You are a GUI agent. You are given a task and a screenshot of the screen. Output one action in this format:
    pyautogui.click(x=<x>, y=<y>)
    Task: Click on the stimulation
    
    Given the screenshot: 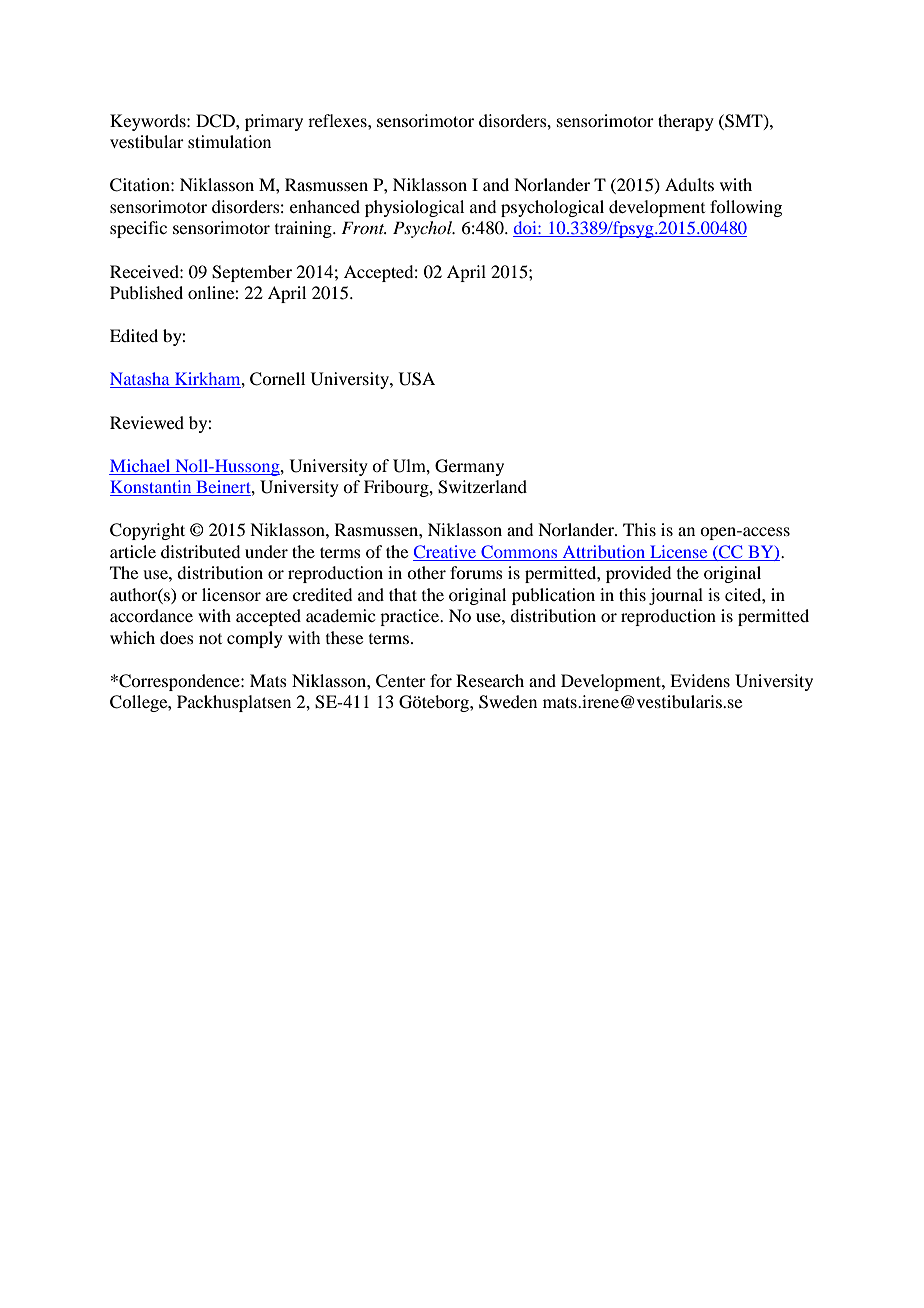 What is the action you would take?
    pyautogui.click(x=229, y=141)
